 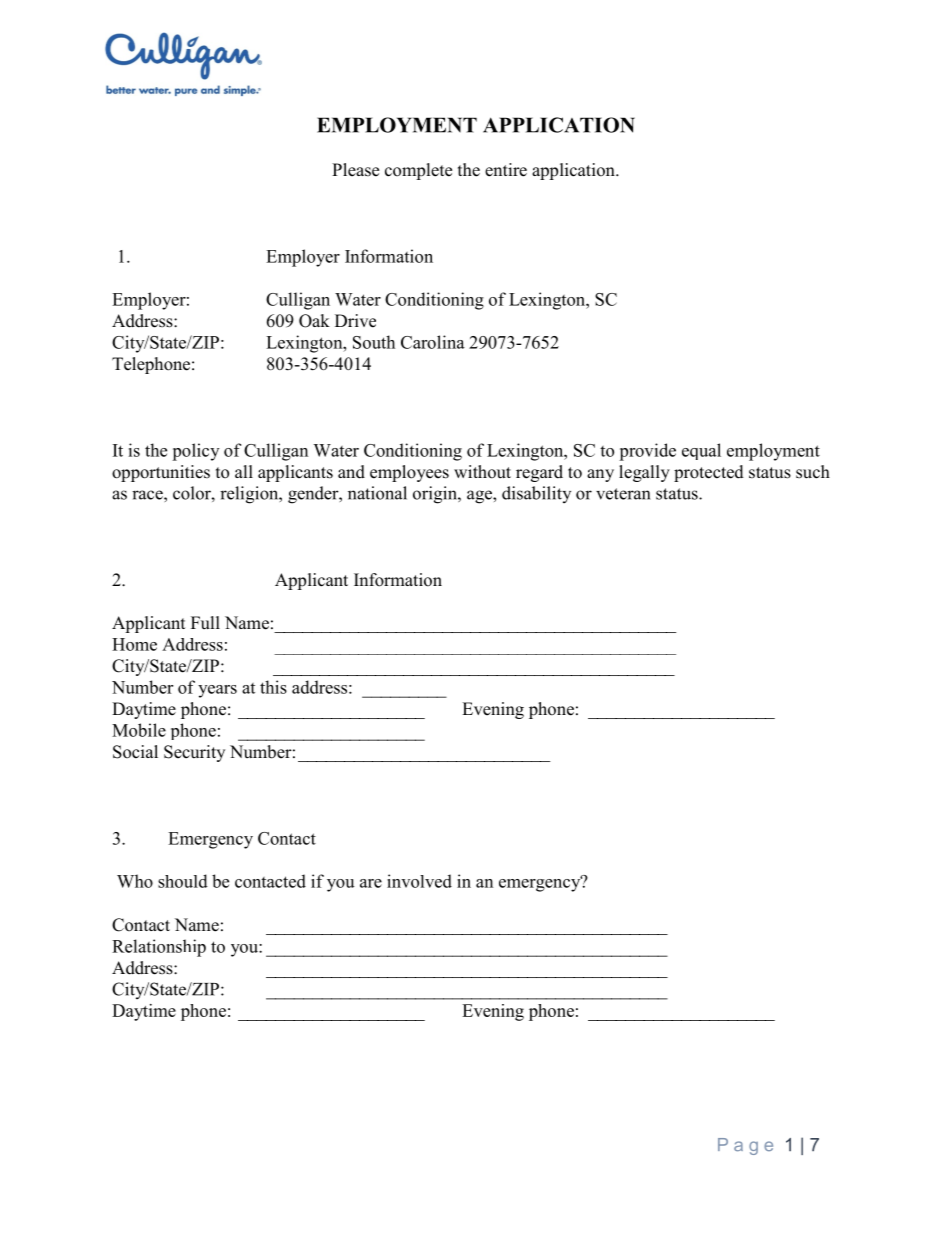 What do you see at coordinates (159, 948) in the screenshot?
I see `Relationship` at bounding box center [159, 948].
